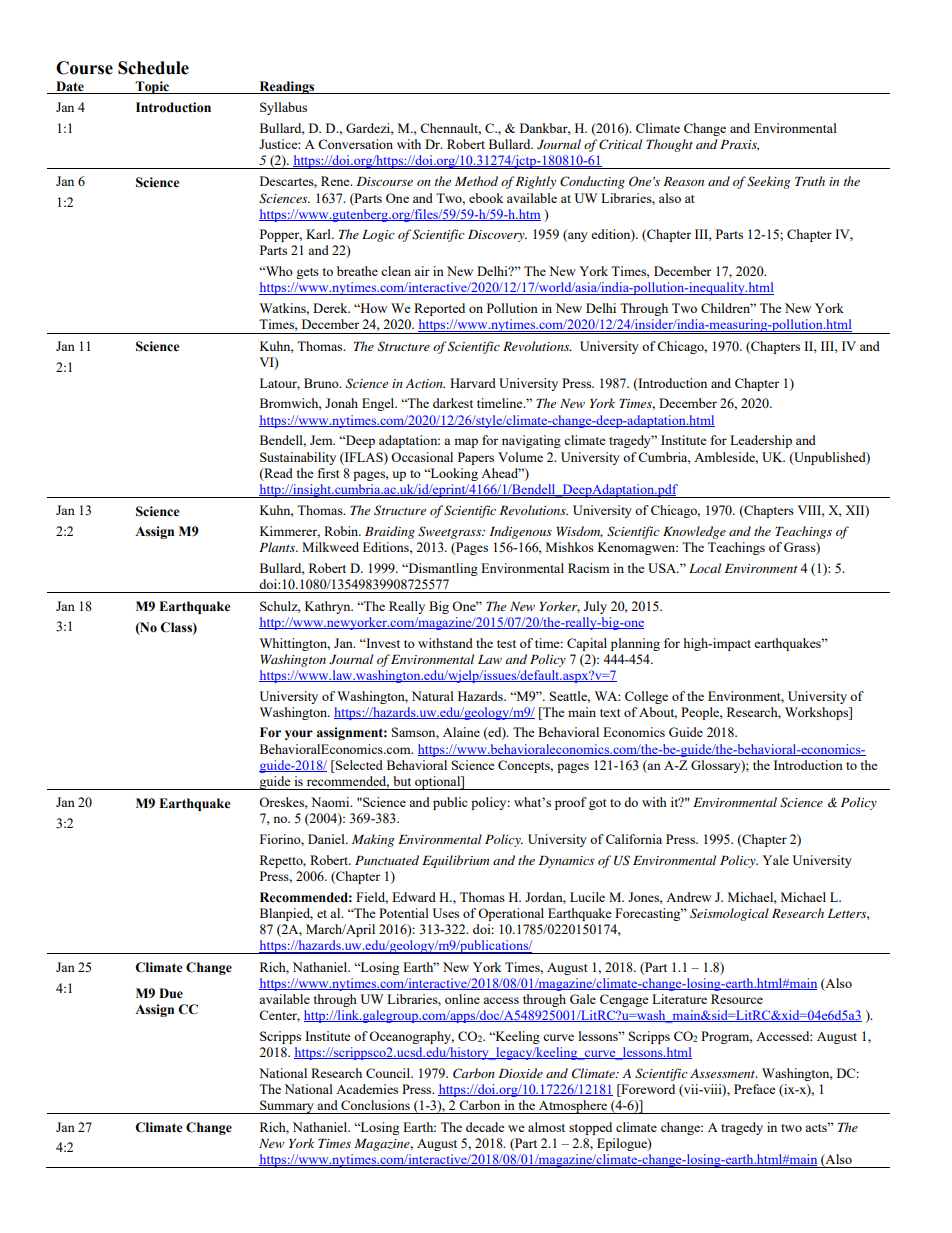 The image size is (952, 1233). Describe the element at coordinates (669, 145) in the document. I see `Thought` at that location.
